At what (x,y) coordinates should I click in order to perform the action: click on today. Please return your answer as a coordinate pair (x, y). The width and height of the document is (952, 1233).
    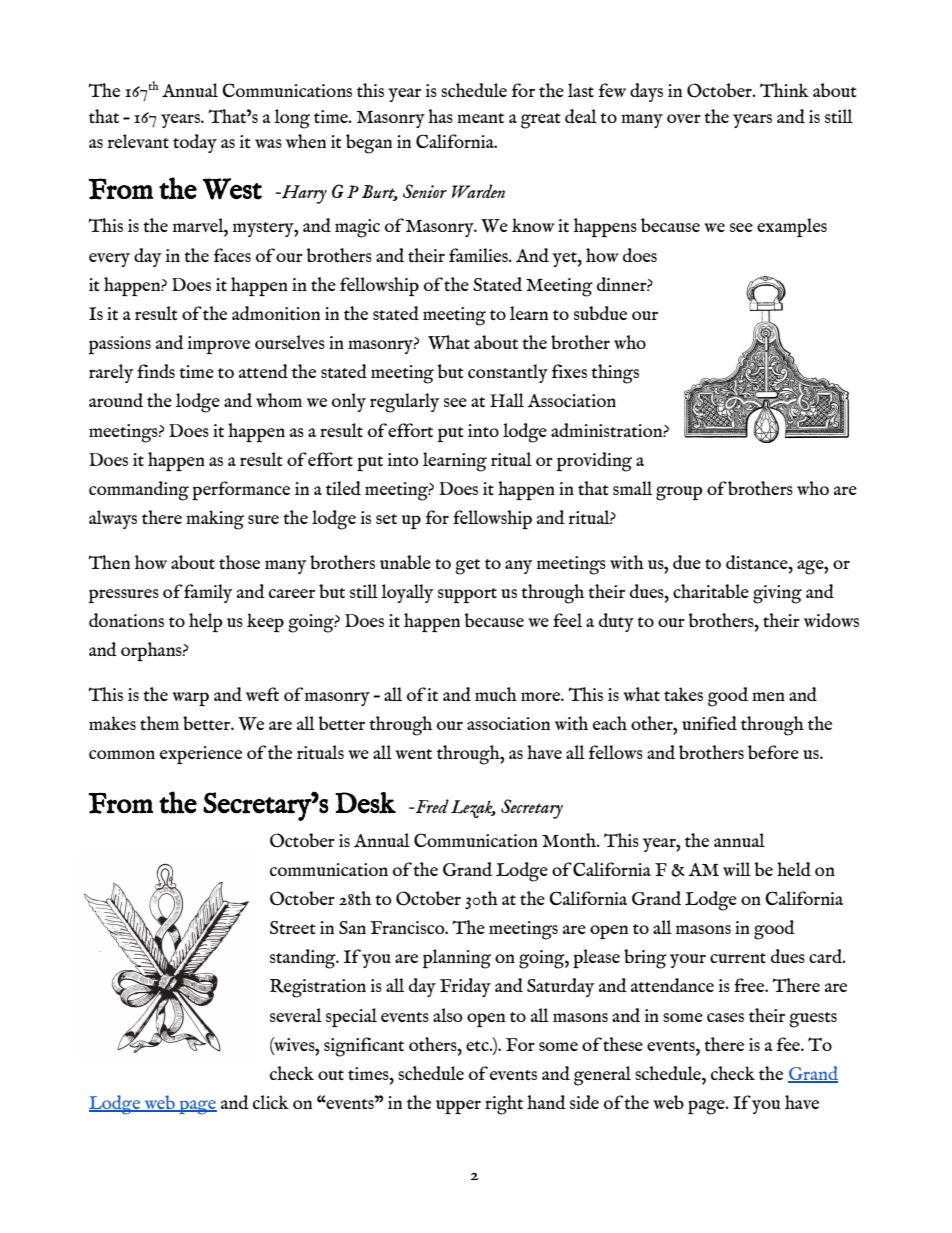
    Looking at the image, I should click on (195, 143).
